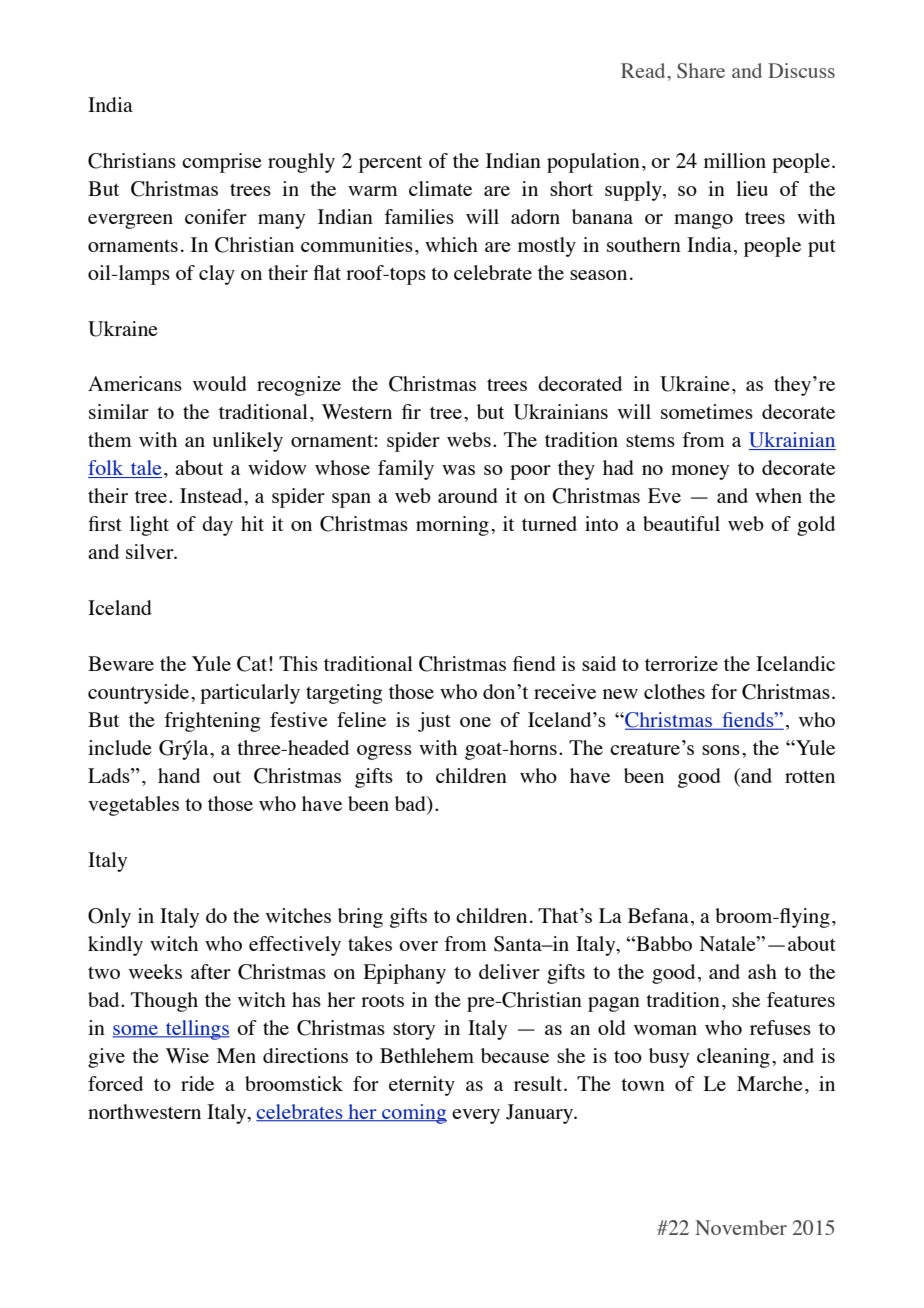 Image resolution: width=924 pixels, height=1308 pixels. Describe the element at coordinates (701, 71) in the document. I see `Share` at that location.
